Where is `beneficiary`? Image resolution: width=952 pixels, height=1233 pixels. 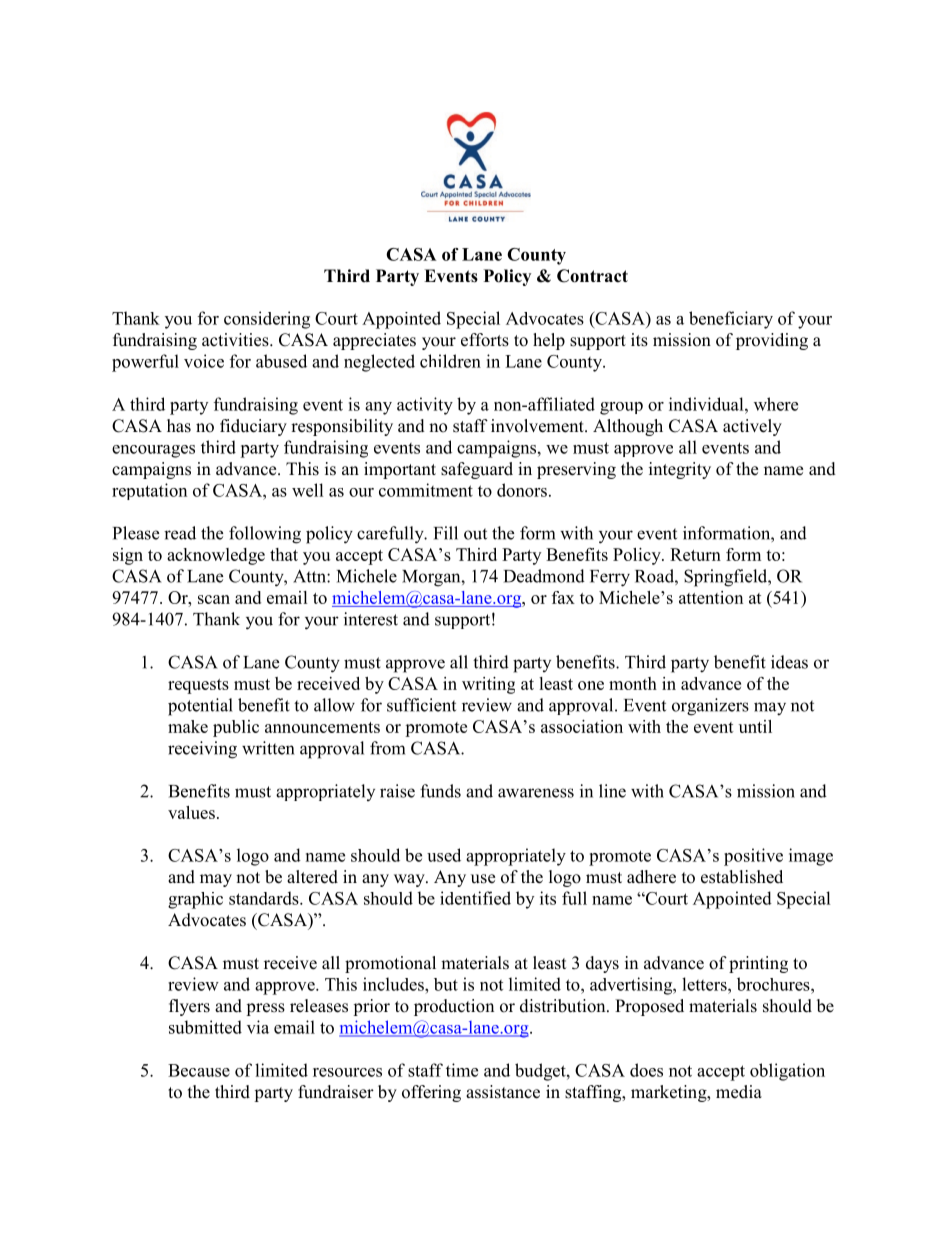 beneficiary is located at coordinates (731, 320).
